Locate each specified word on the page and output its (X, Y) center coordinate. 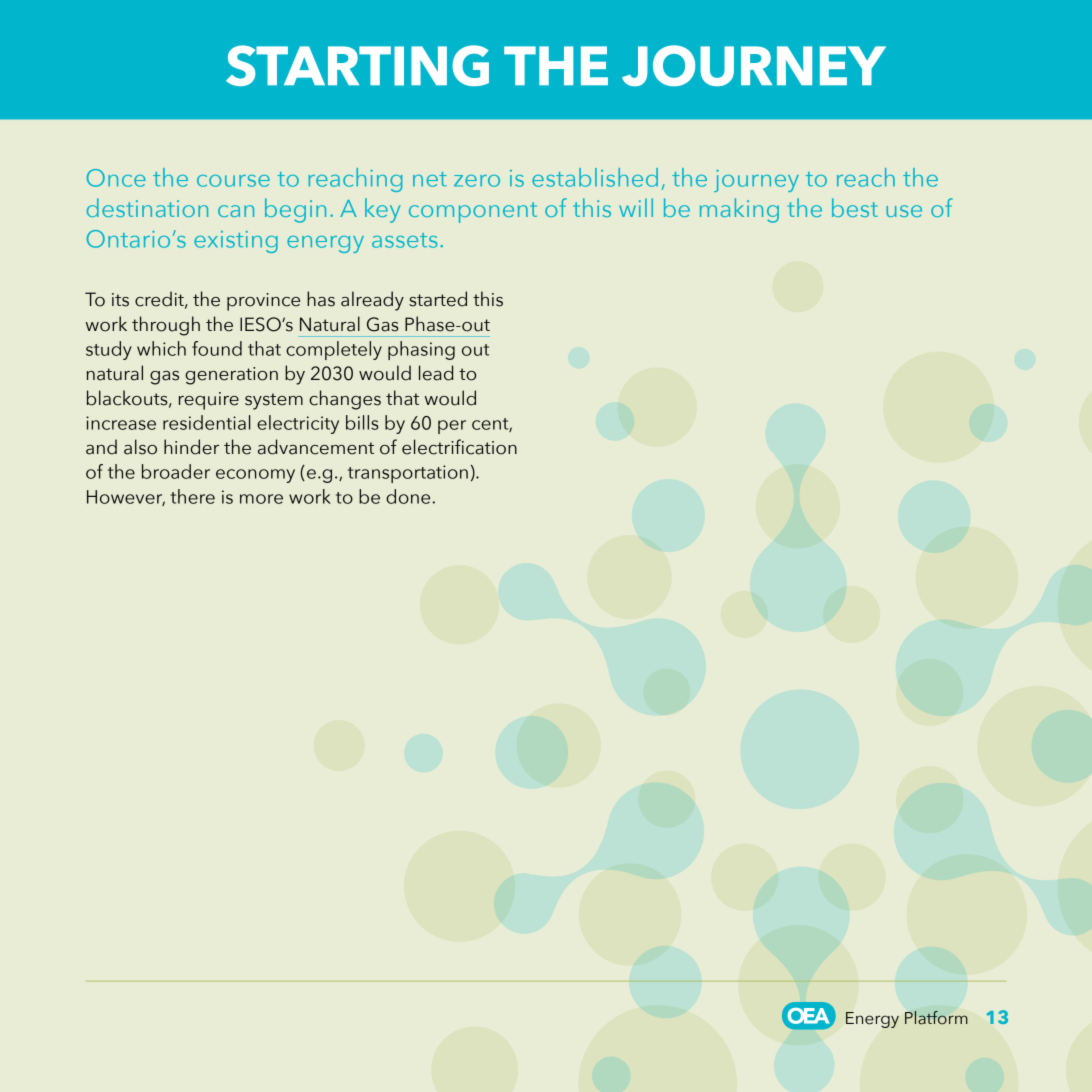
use (904, 211)
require (209, 401)
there (192, 496)
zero (477, 181)
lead (436, 373)
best (855, 207)
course (233, 181)
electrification (459, 447)
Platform (936, 1018)
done (408, 496)
